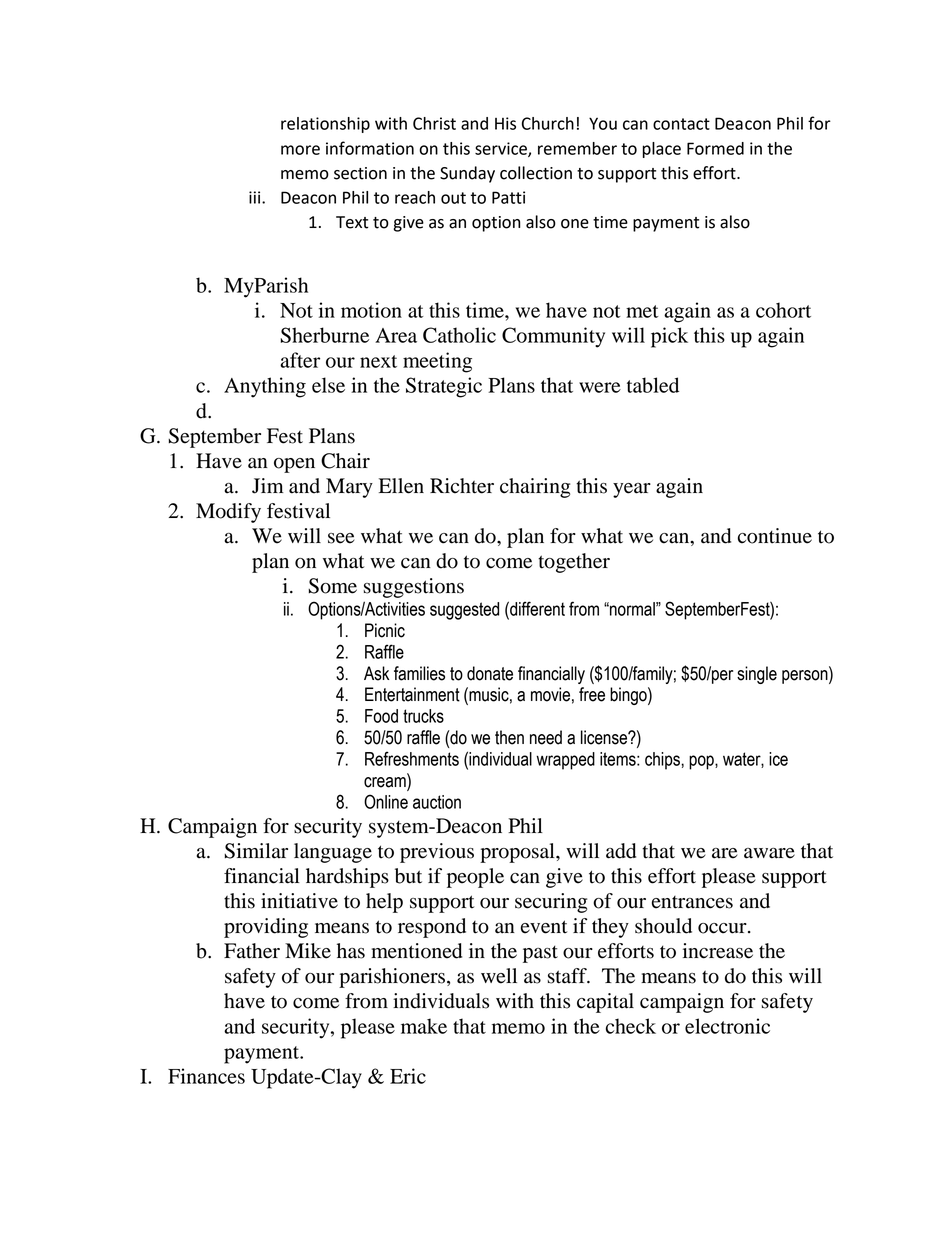 Image resolution: width=952 pixels, height=1233 pixels. Describe the element at coordinates (206, 1076) in the page. I see `Finances` at that location.
